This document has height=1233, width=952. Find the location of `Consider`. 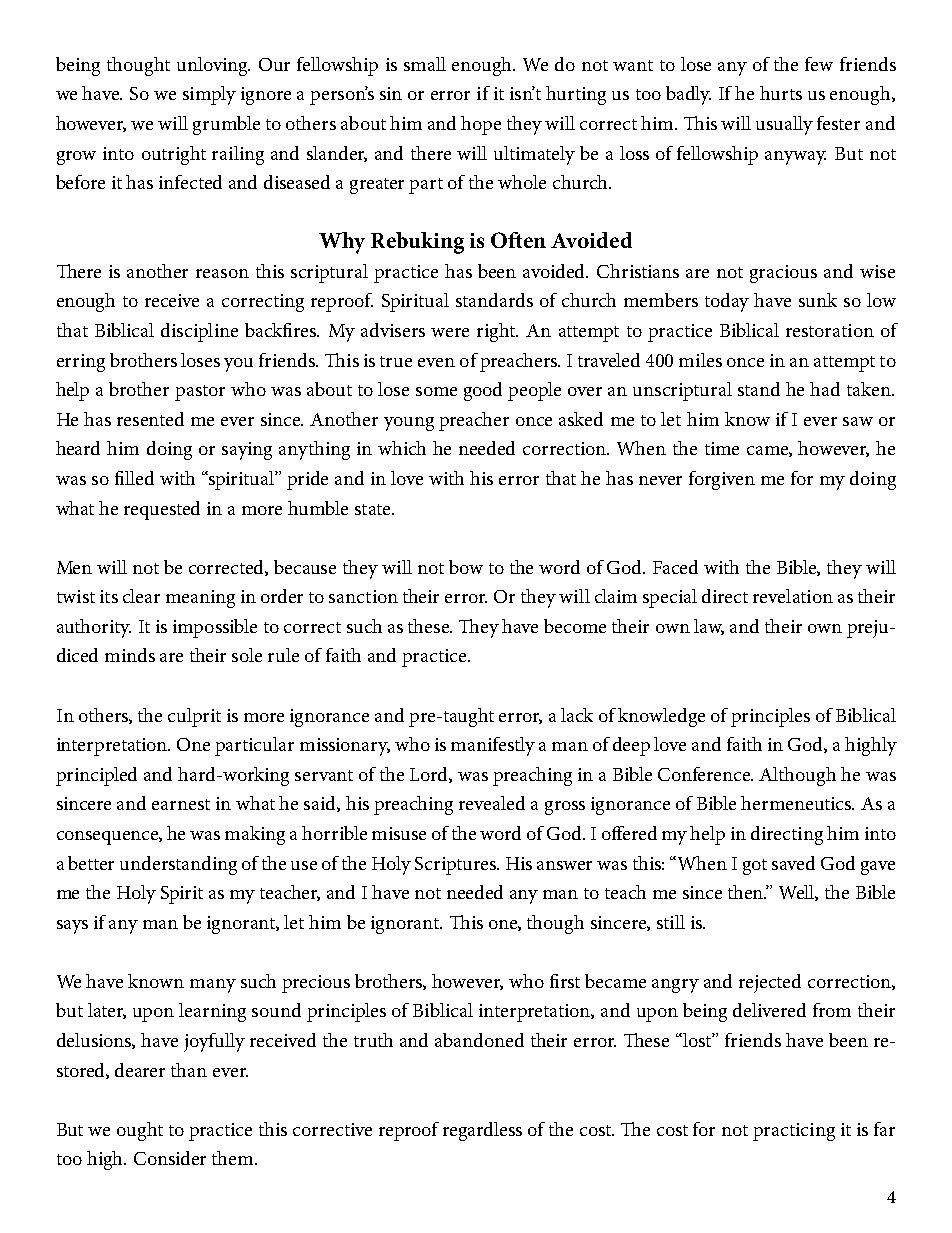

Consider is located at coordinates (170, 1158).
